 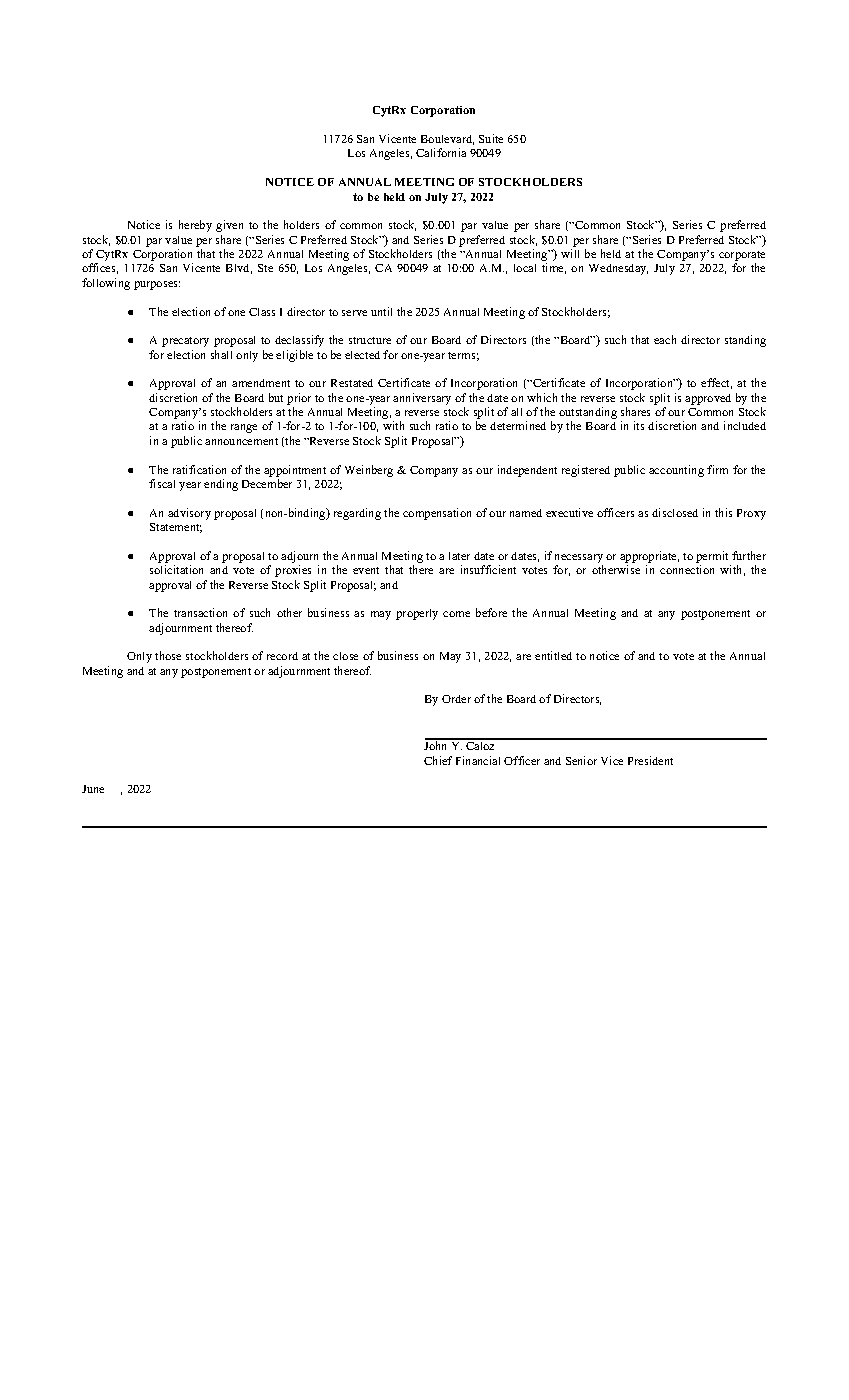 What do you see at coordinates (195, 226) in the screenshot?
I see `hereby` at bounding box center [195, 226].
